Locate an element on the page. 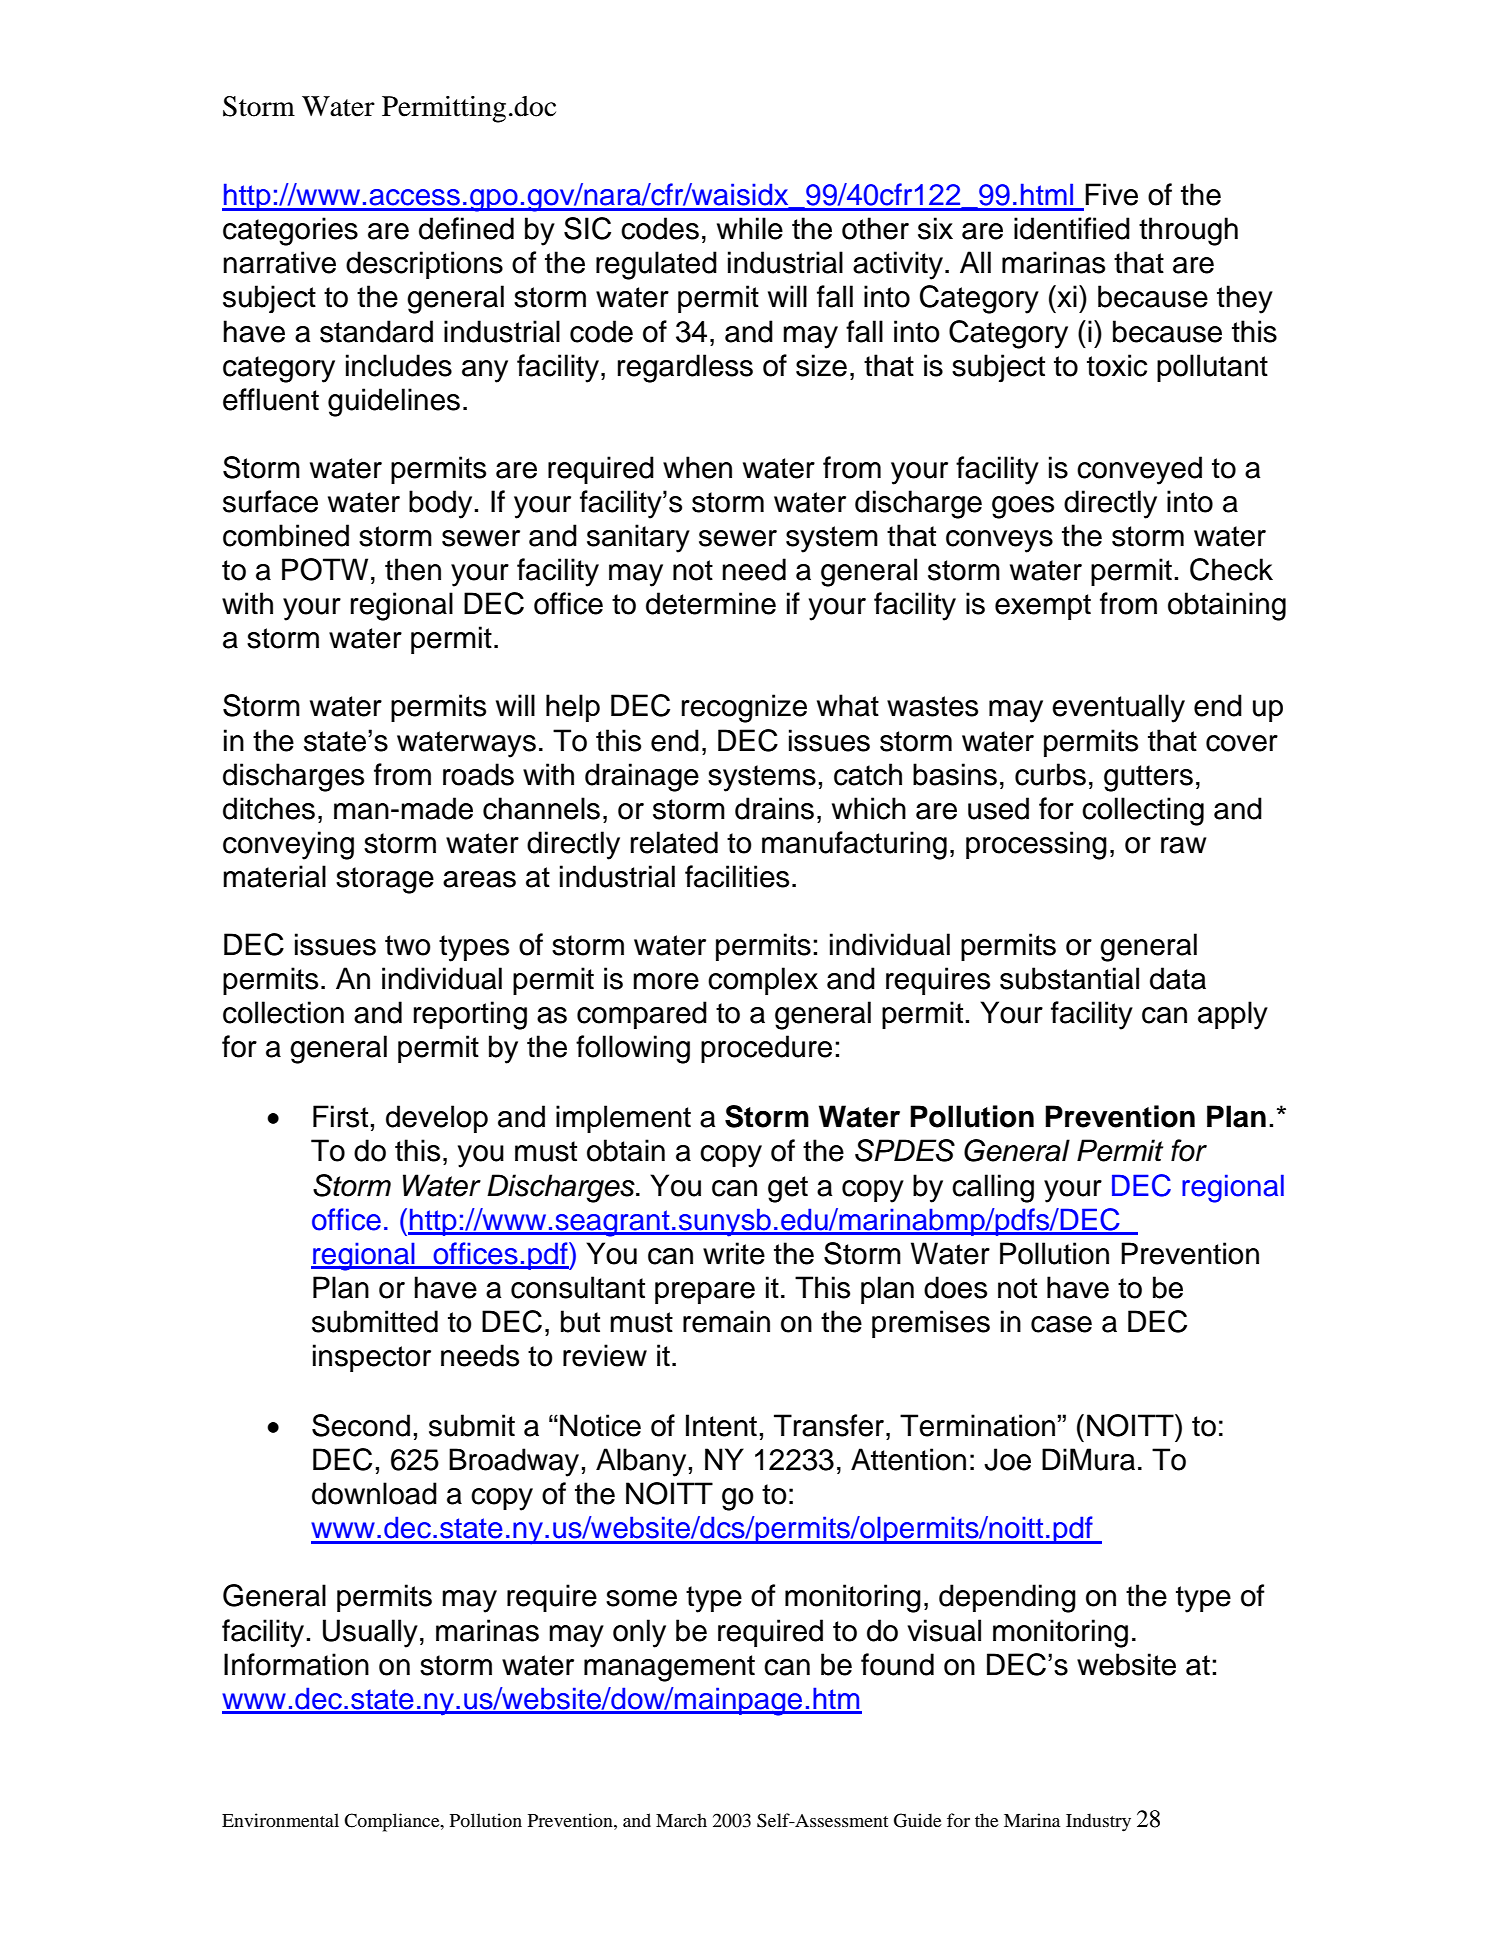  collecting is located at coordinates (1143, 811).
